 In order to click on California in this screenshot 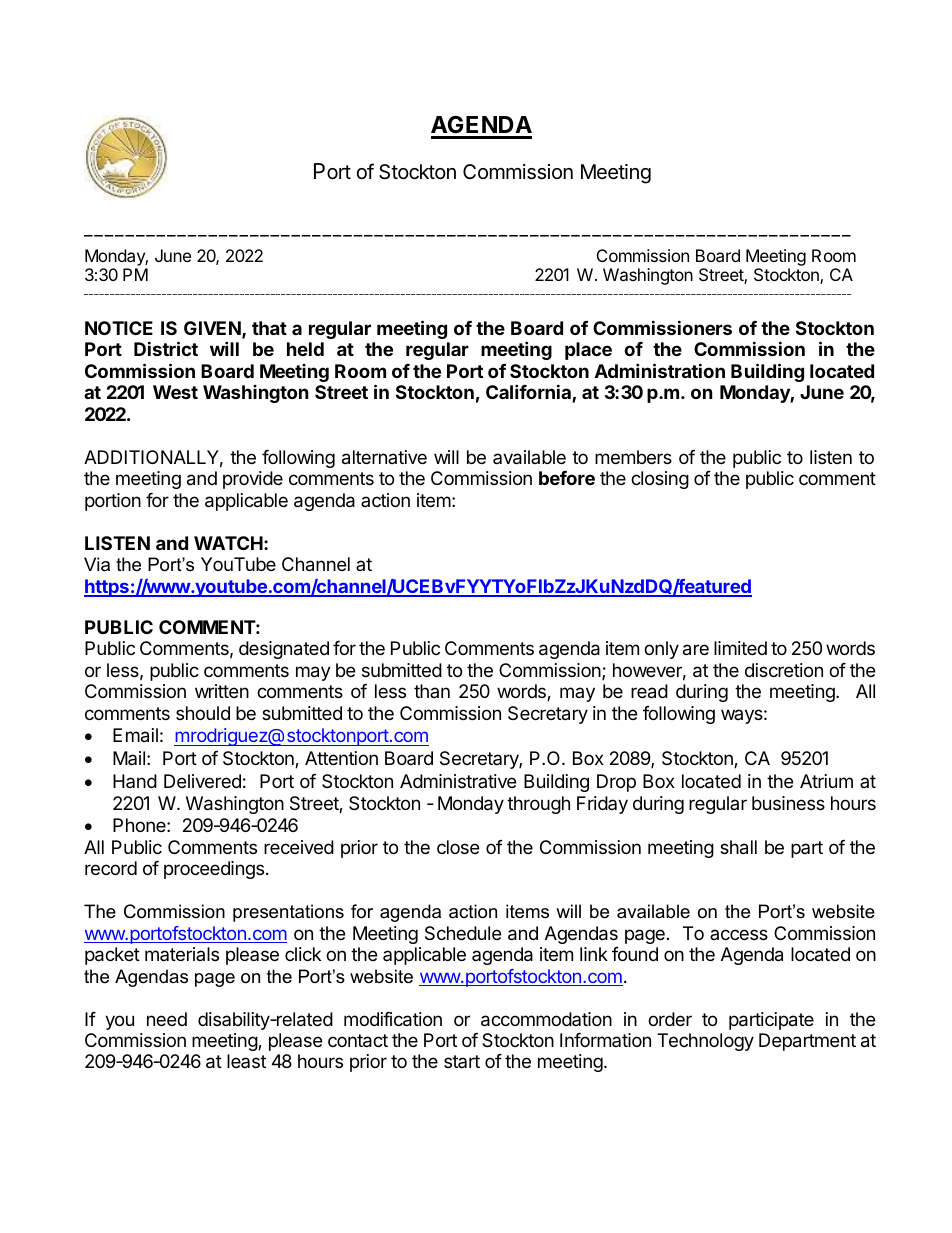, I will do `click(529, 393)`.
